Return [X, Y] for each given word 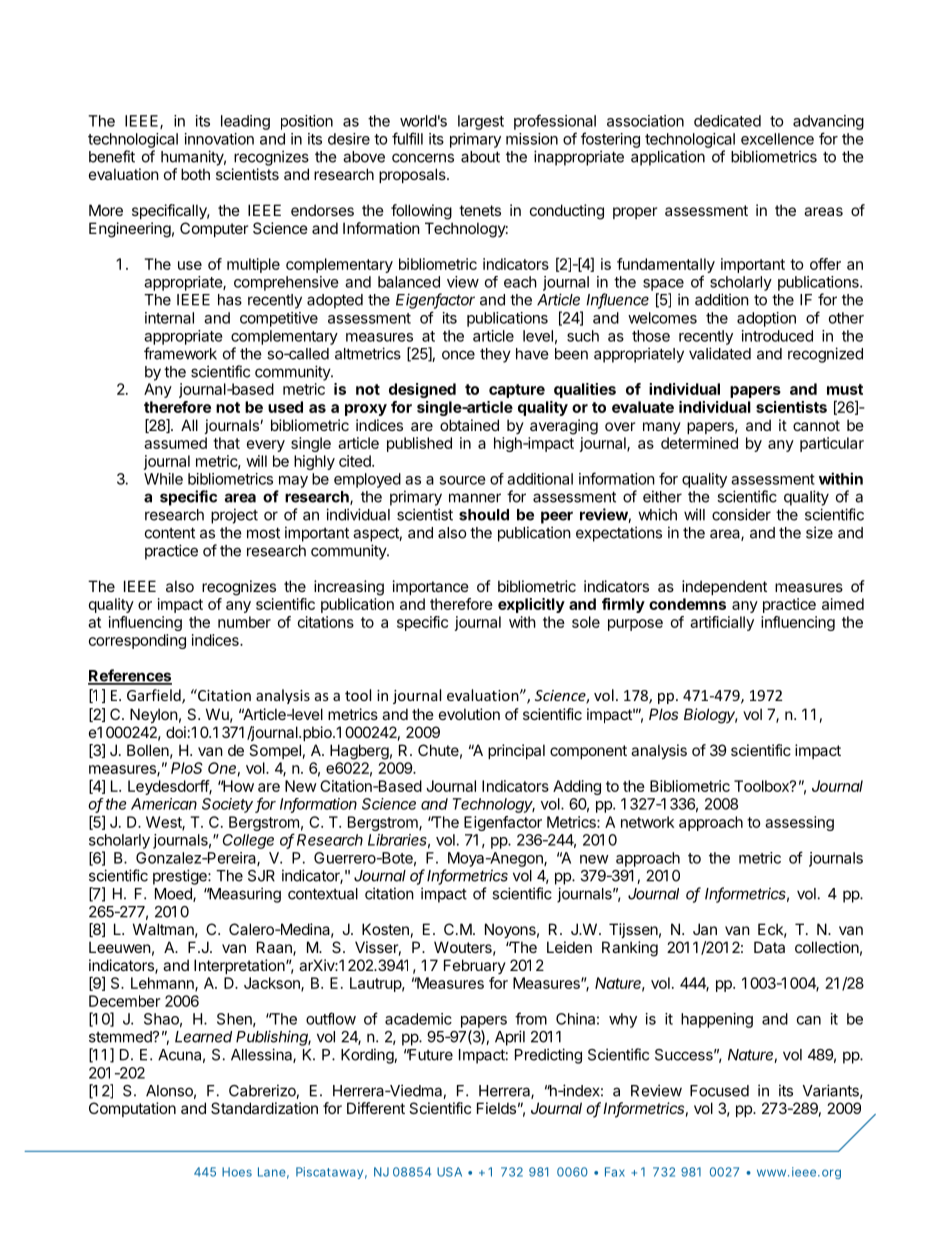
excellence [777, 139]
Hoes [237, 1172]
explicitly [531, 605]
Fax [615, 1172]
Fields [496, 1108]
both [195, 174]
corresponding [137, 641]
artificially [722, 623]
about [480, 157]
